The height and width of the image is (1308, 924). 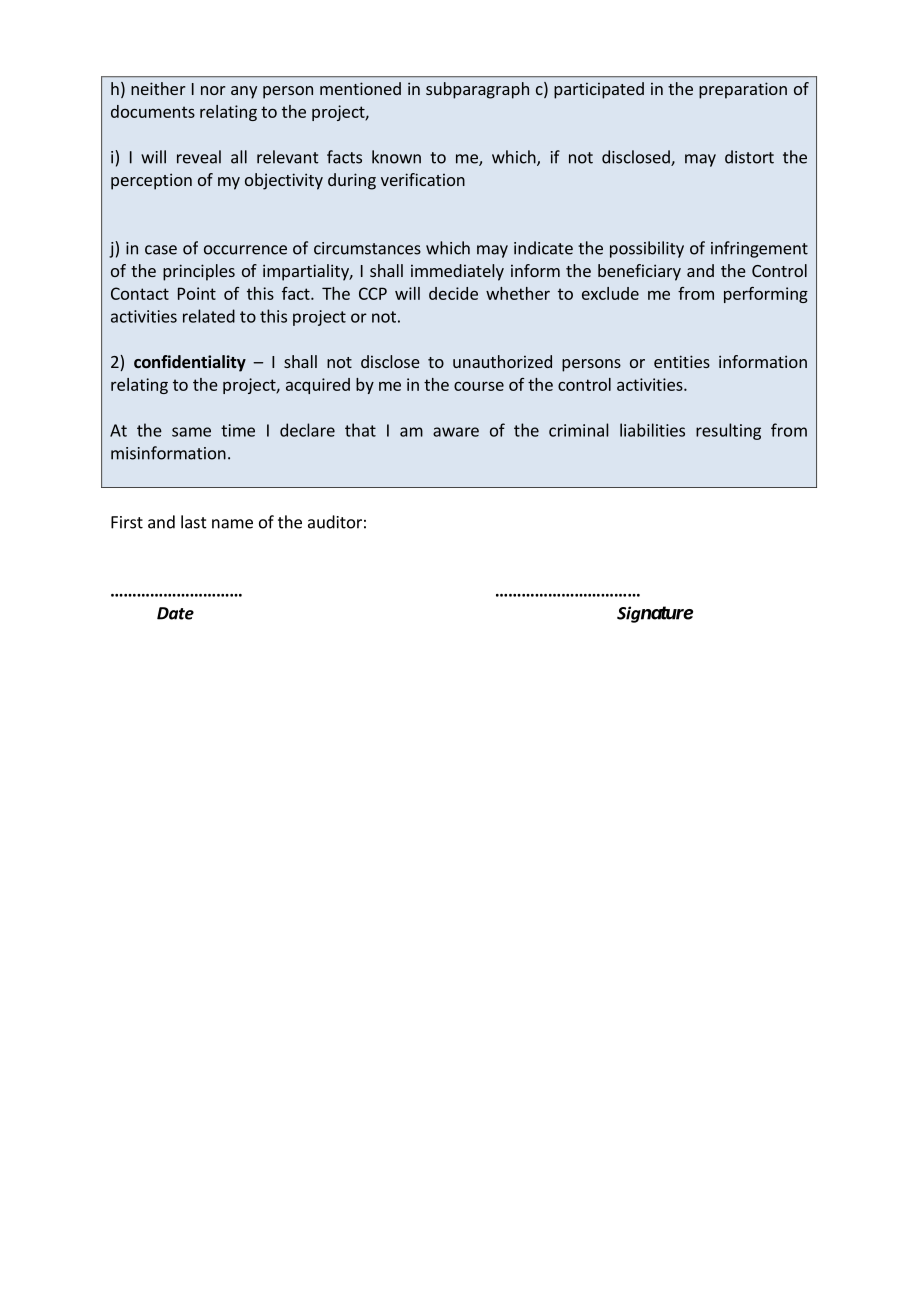 What do you see at coordinates (335, 522) in the image?
I see `auditor` at bounding box center [335, 522].
